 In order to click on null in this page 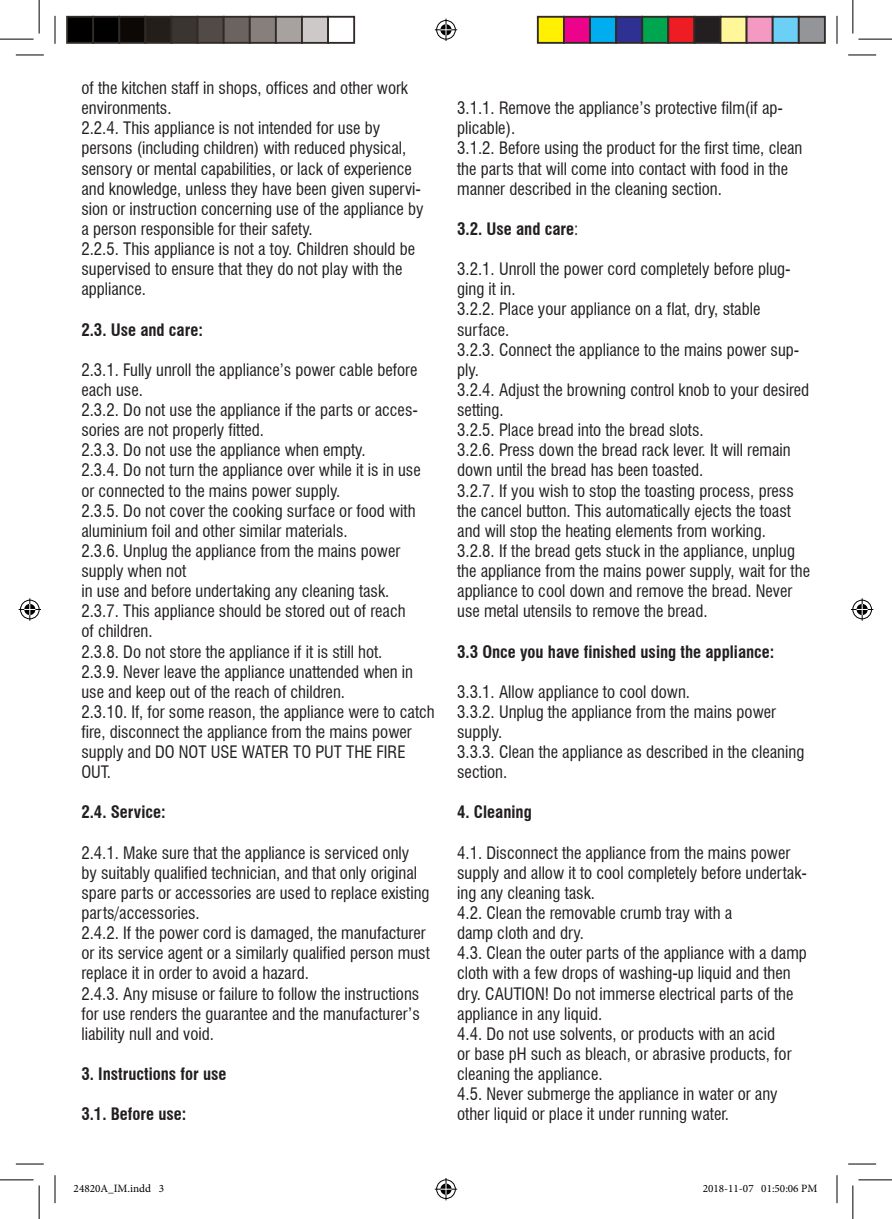, I will do `click(140, 1033)`.
